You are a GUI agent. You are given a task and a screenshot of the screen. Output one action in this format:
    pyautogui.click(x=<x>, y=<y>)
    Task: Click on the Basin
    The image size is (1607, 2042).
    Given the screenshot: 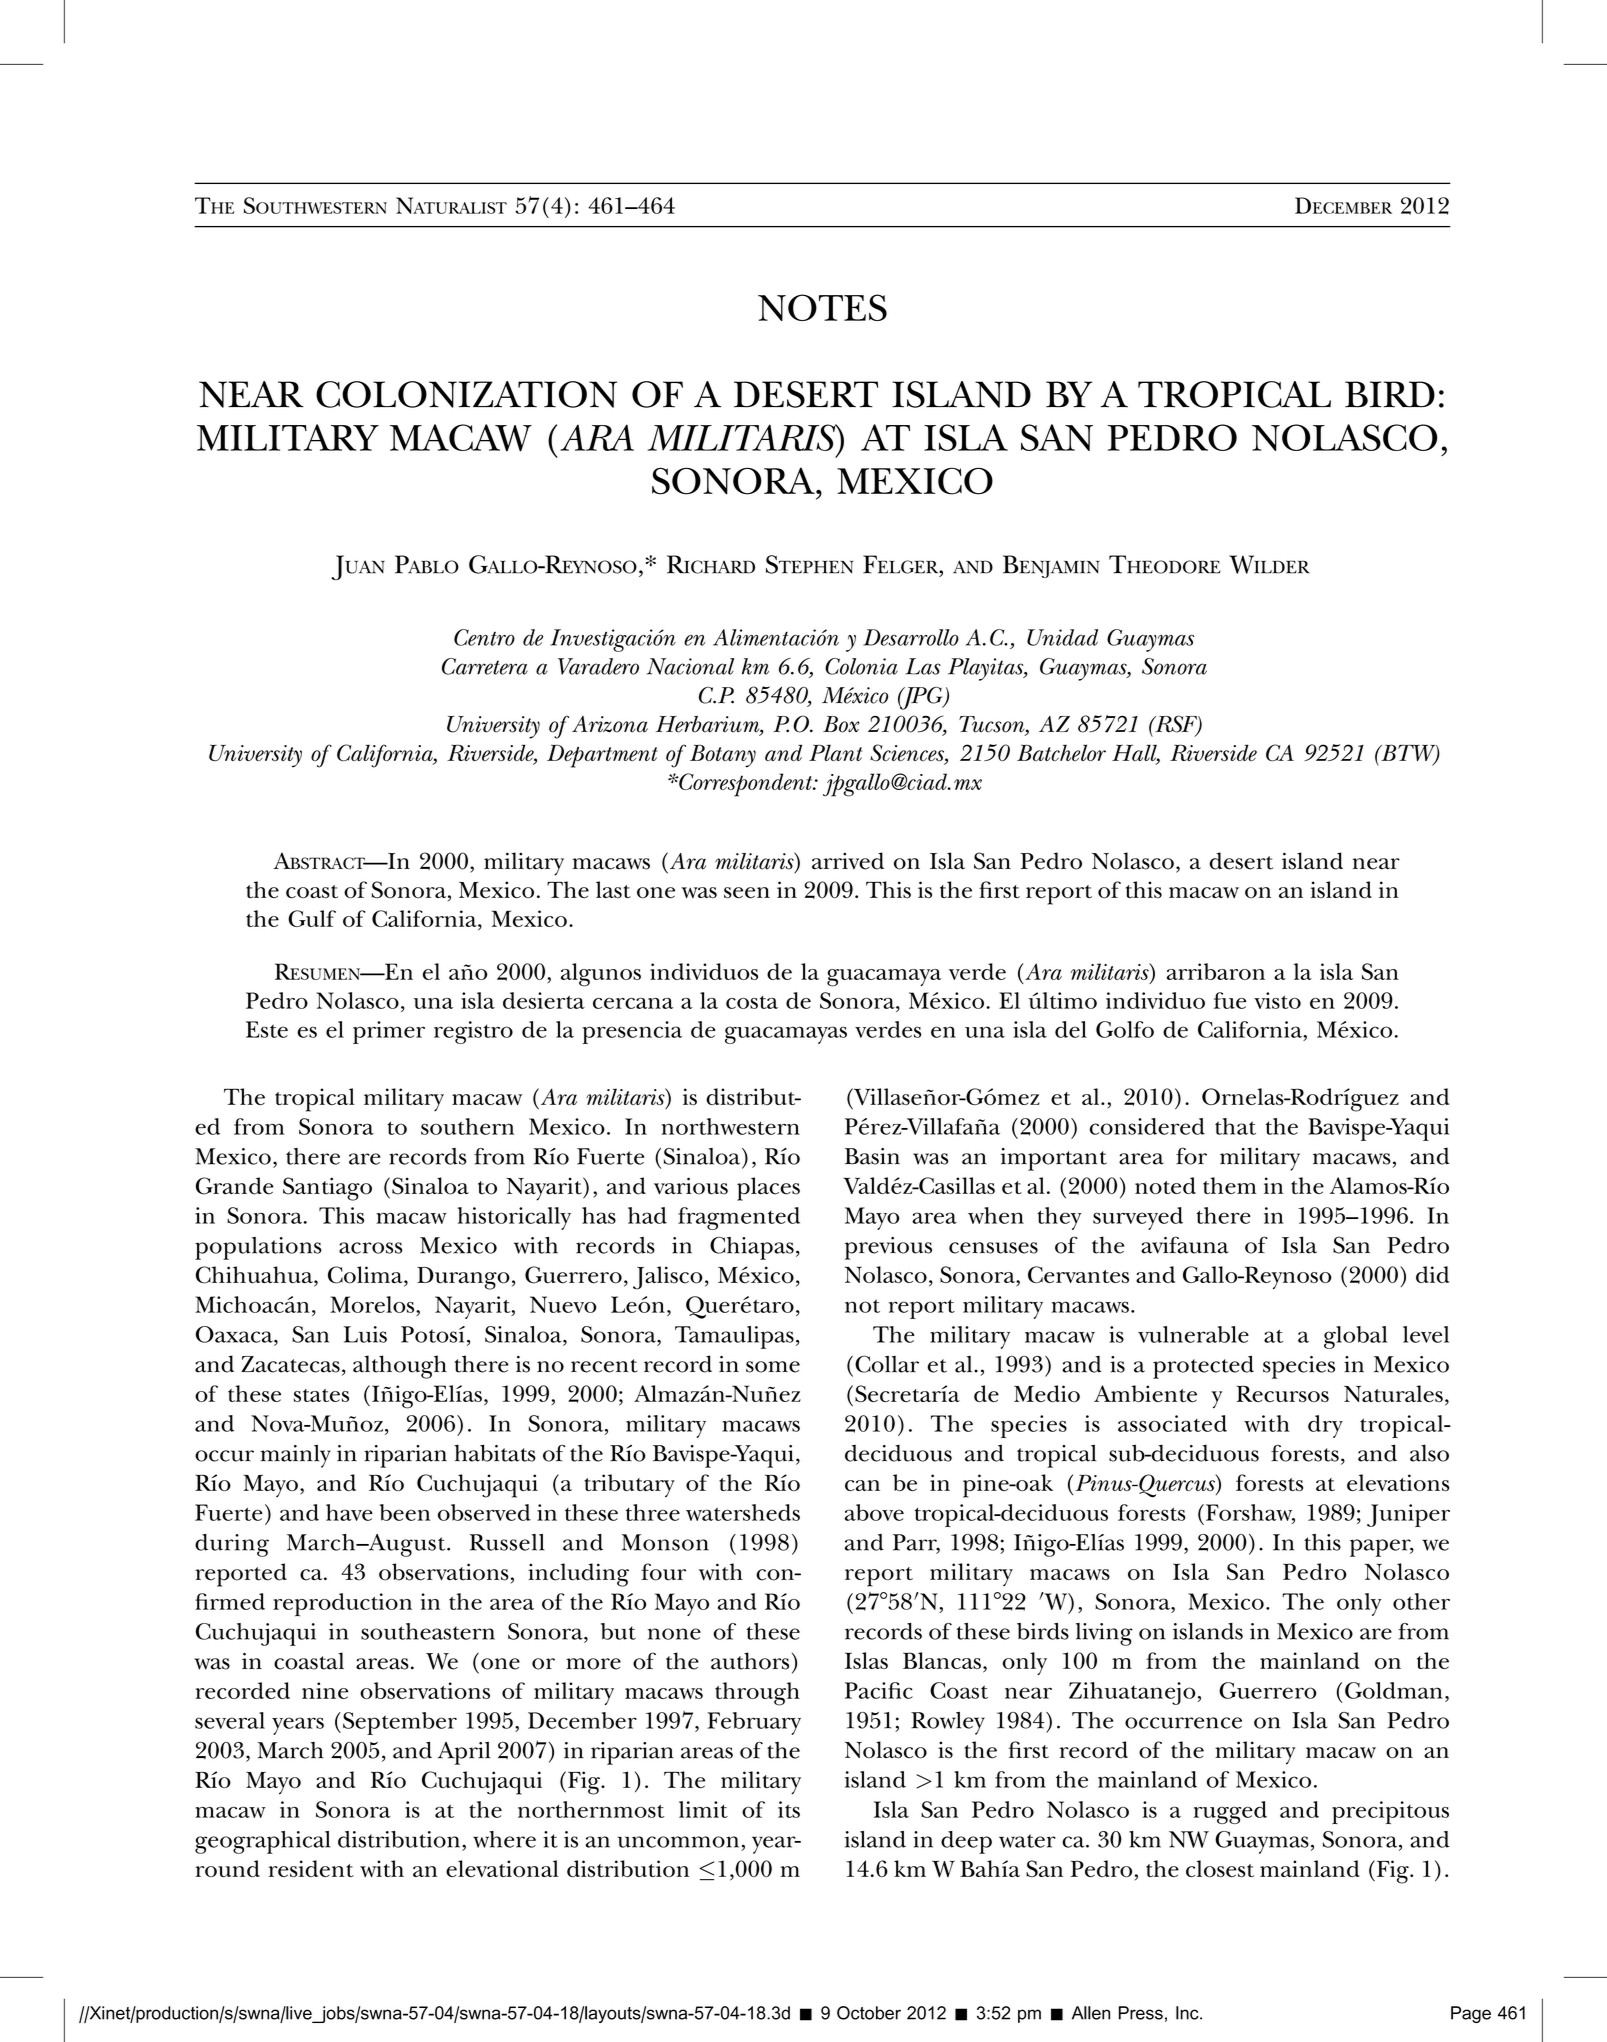 What is the action you would take?
    pyautogui.click(x=872, y=1156)
